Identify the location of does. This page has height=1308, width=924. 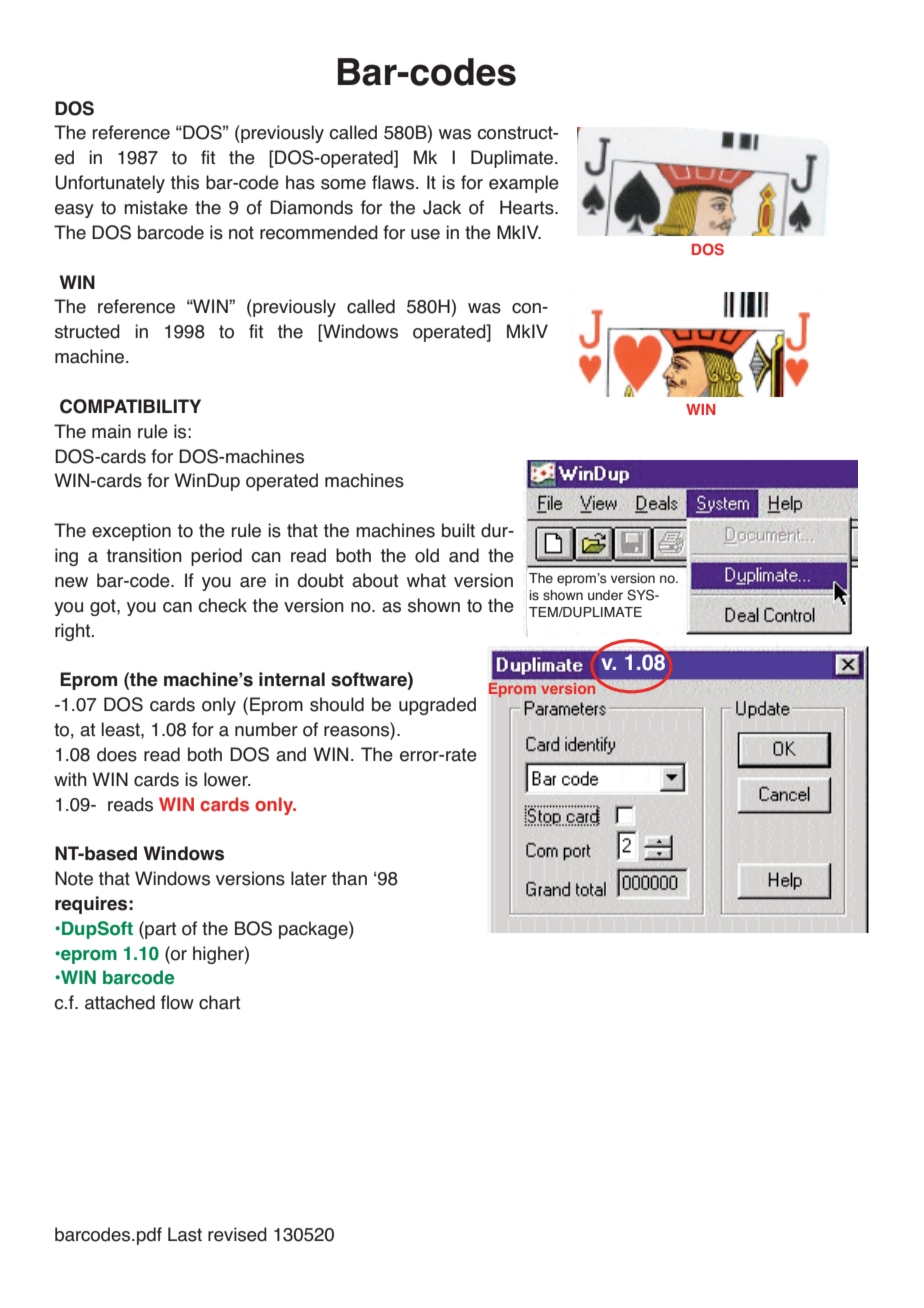
(117, 754).
